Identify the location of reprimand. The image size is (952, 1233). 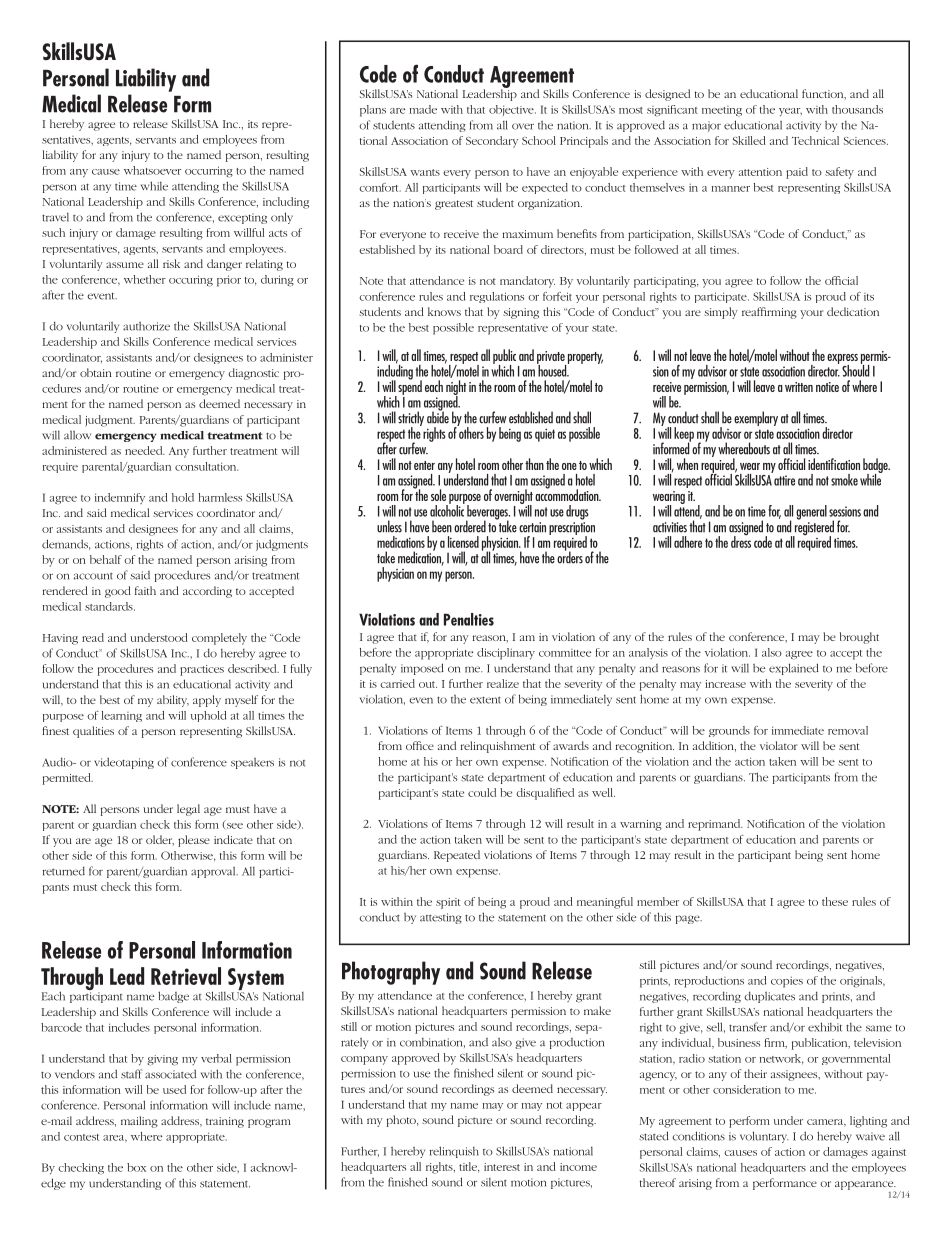
(715, 825).
